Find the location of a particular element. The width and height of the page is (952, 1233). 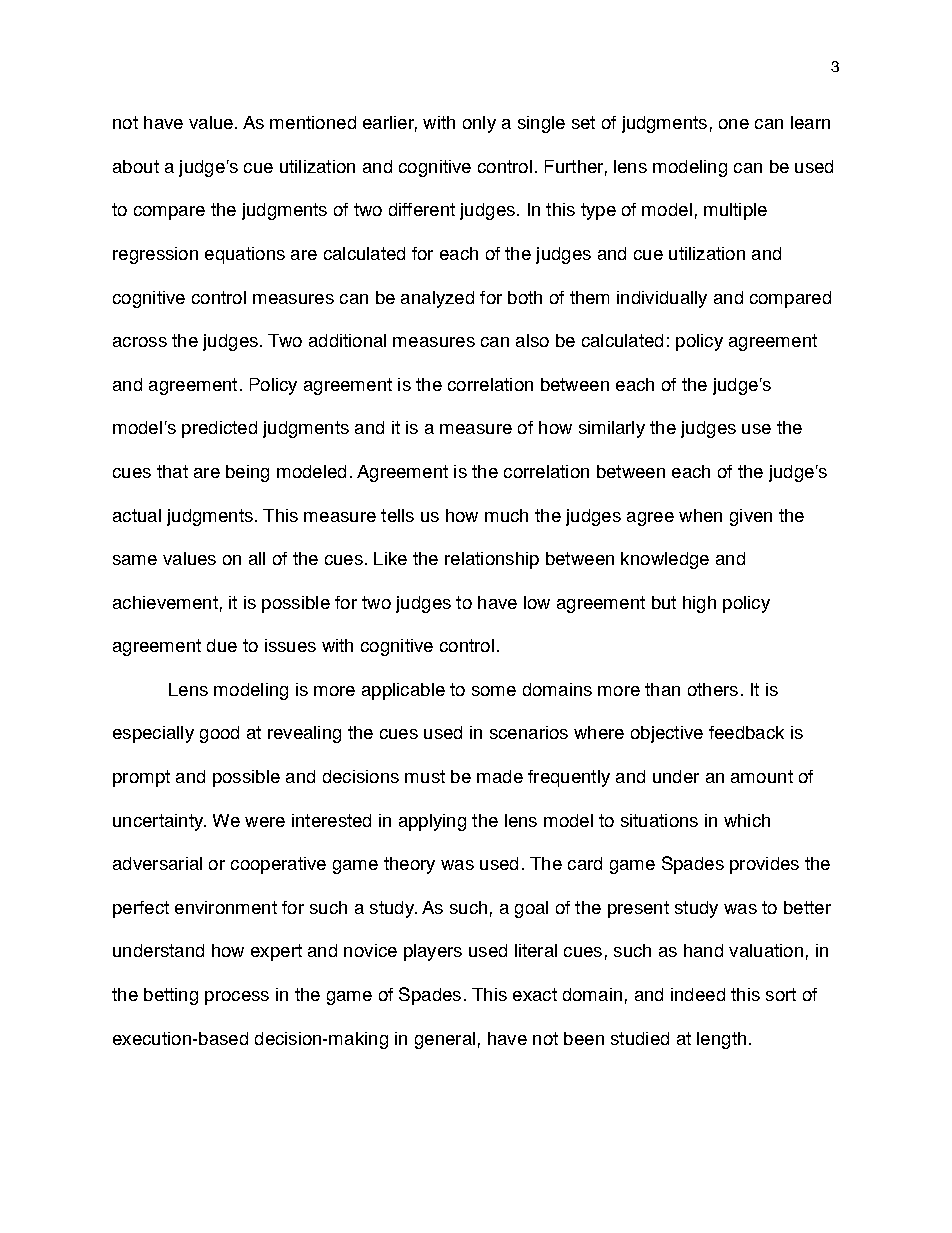

only is located at coordinates (479, 124).
